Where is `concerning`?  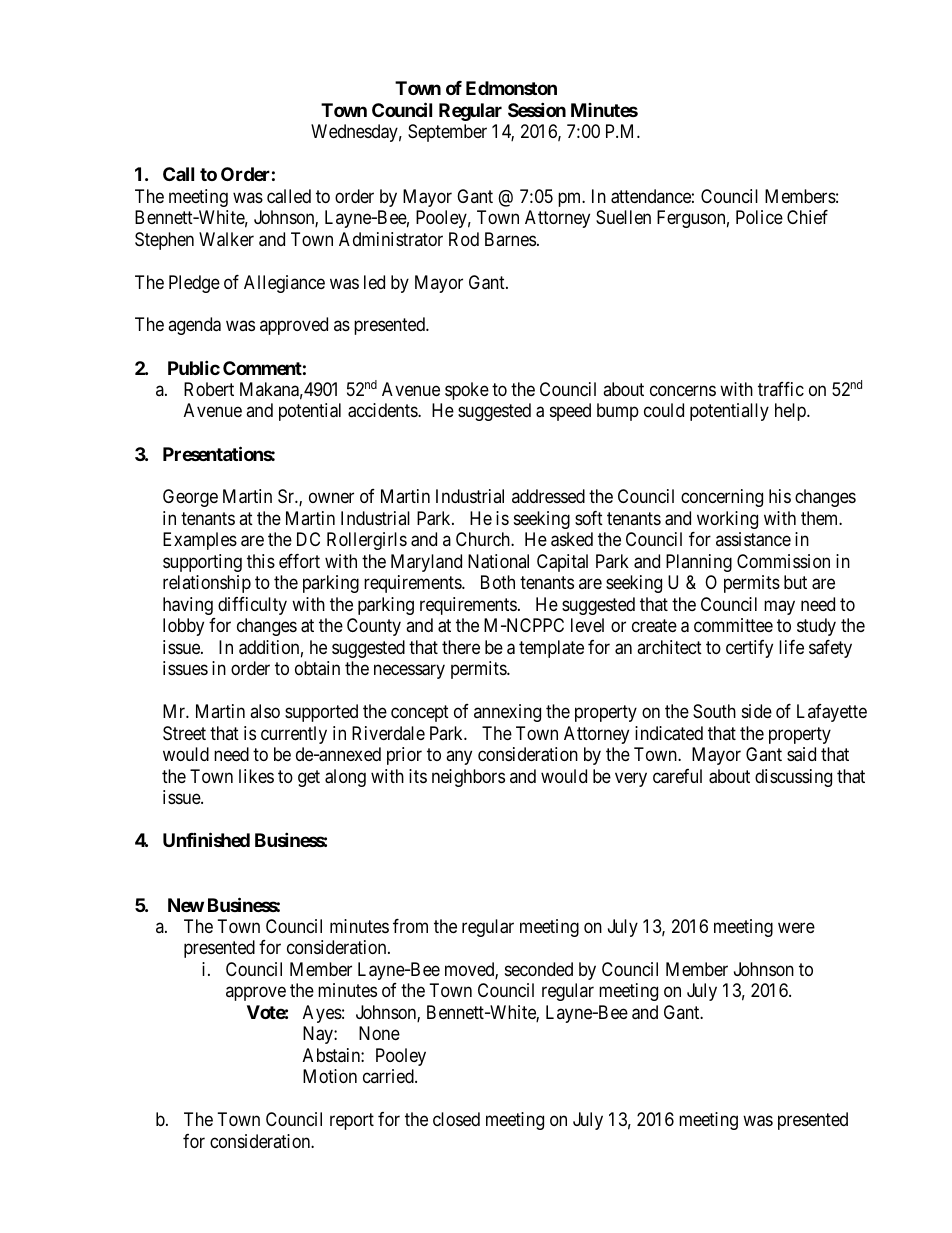 concerning is located at coordinates (722, 498).
